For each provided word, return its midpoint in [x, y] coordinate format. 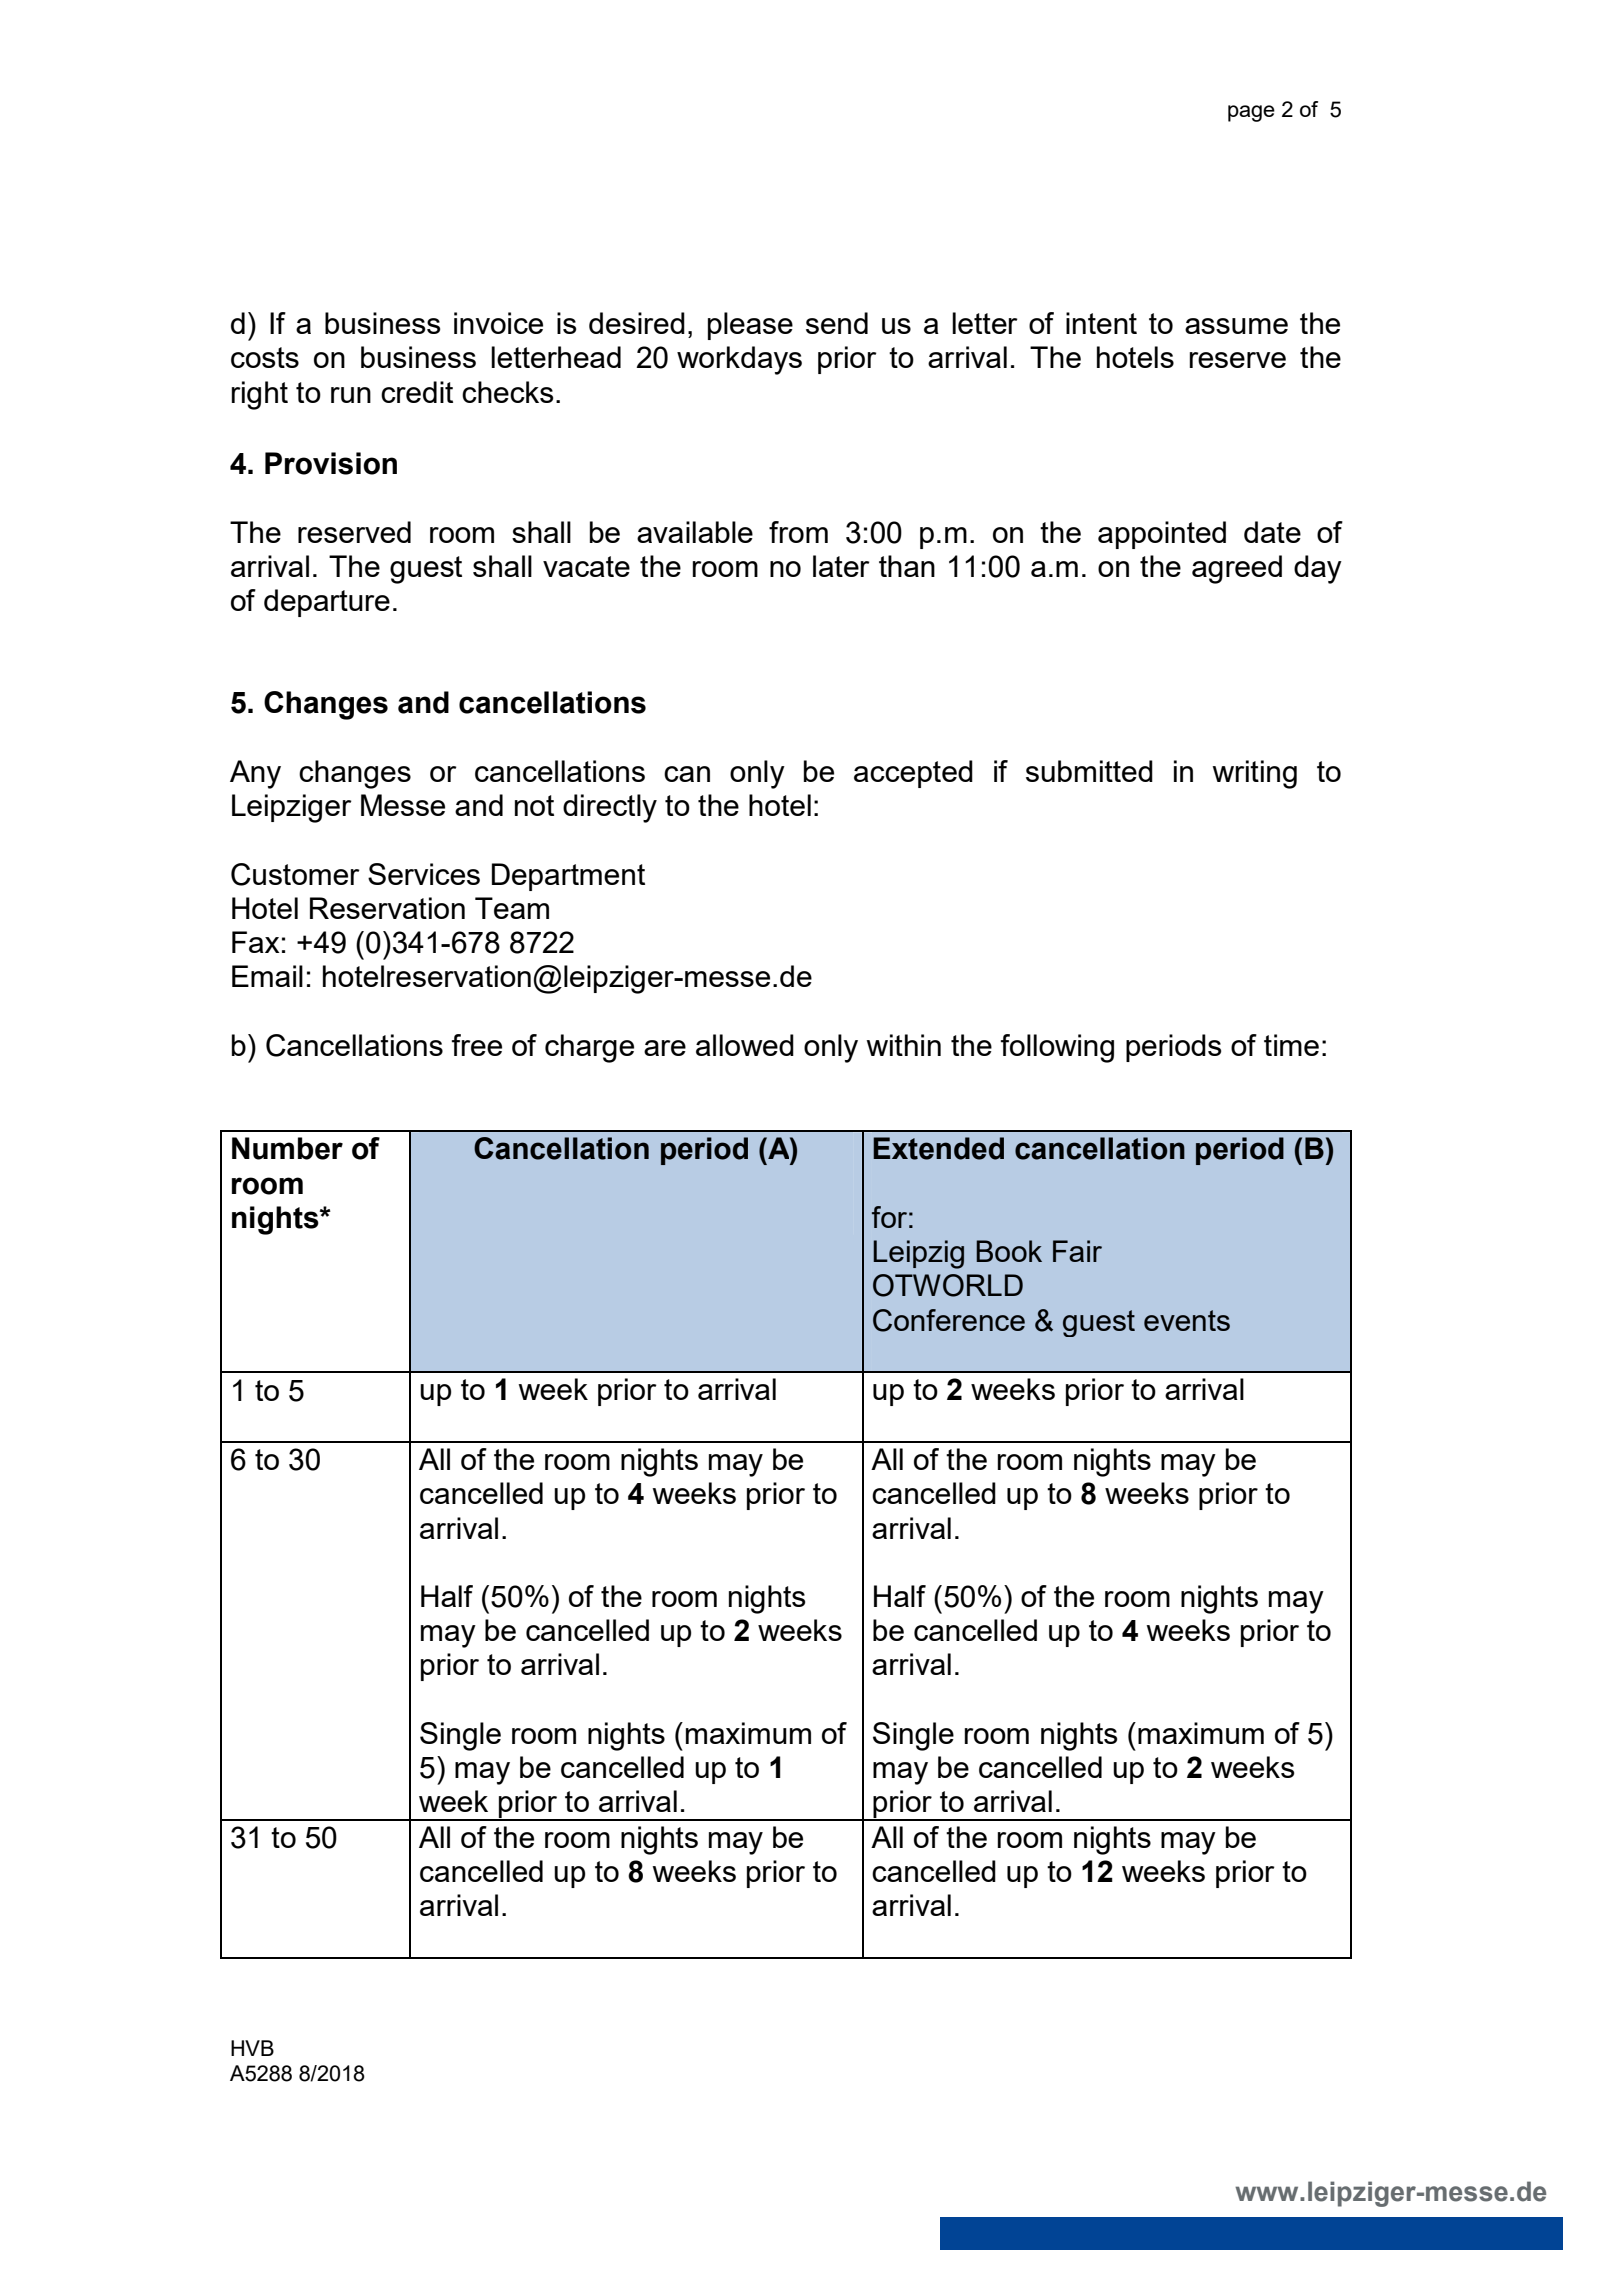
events [1187, 1320]
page [1251, 113]
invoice [498, 323]
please [750, 326]
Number [287, 1148]
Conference [949, 1320]
